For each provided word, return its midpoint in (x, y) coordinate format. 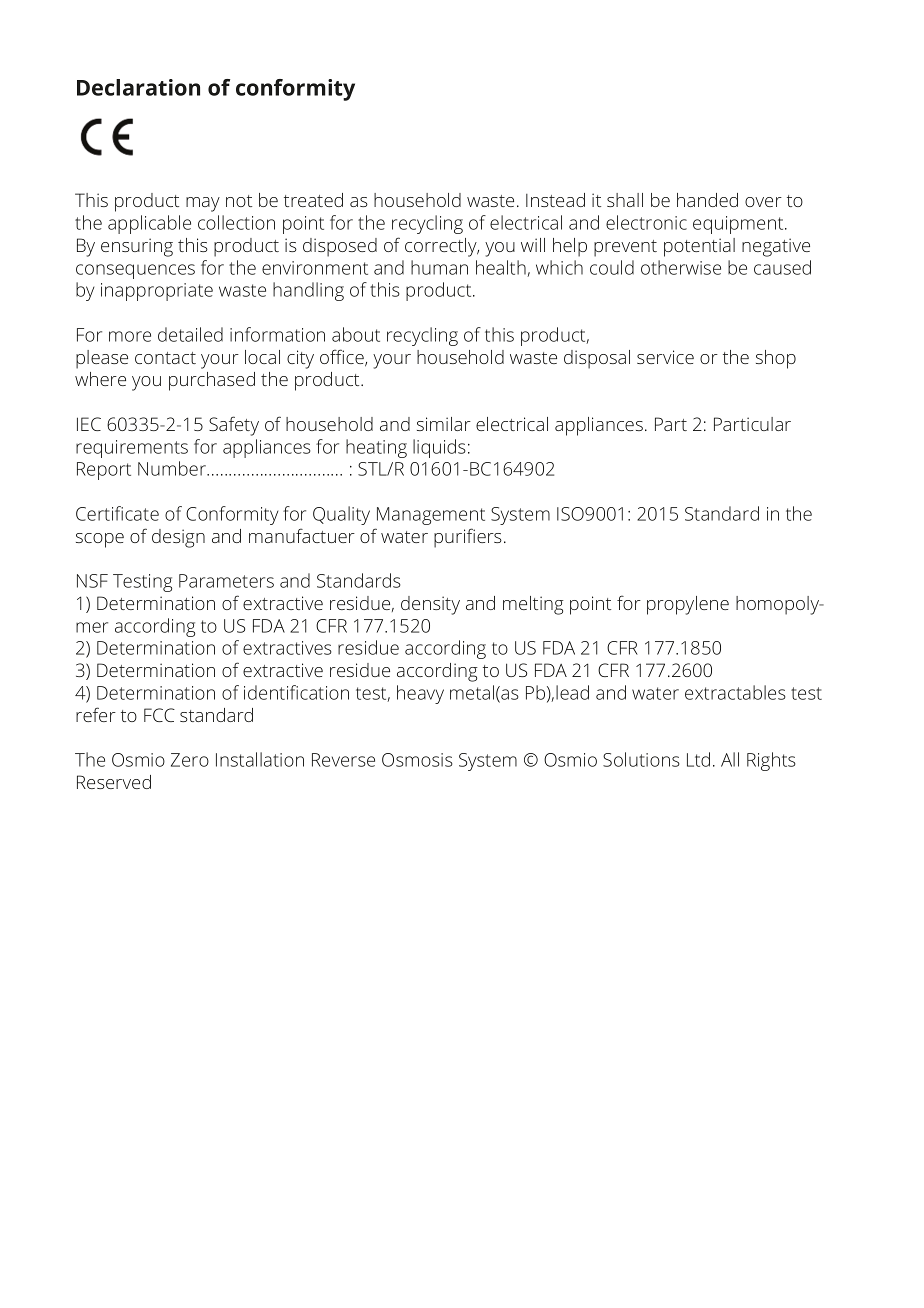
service (665, 357)
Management (431, 516)
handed (707, 200)
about (356, 334)
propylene (688, 605)
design (178, 538)
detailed (190, 334)
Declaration (138, 87)
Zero (190, 760)
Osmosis (417, 760)
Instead (555, 200)
